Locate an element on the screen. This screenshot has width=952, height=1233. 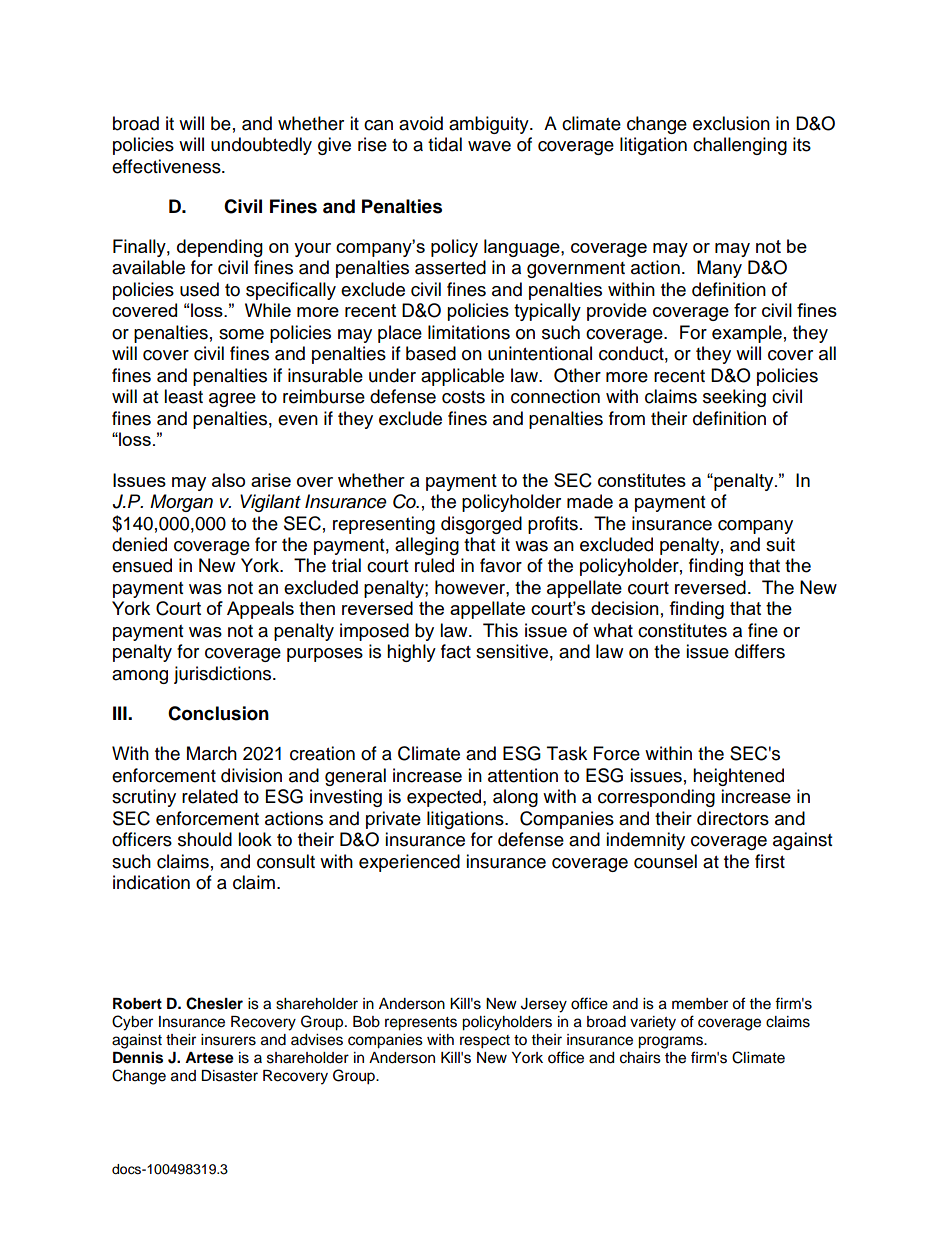
tidal is located at coordinates (445, 144).
